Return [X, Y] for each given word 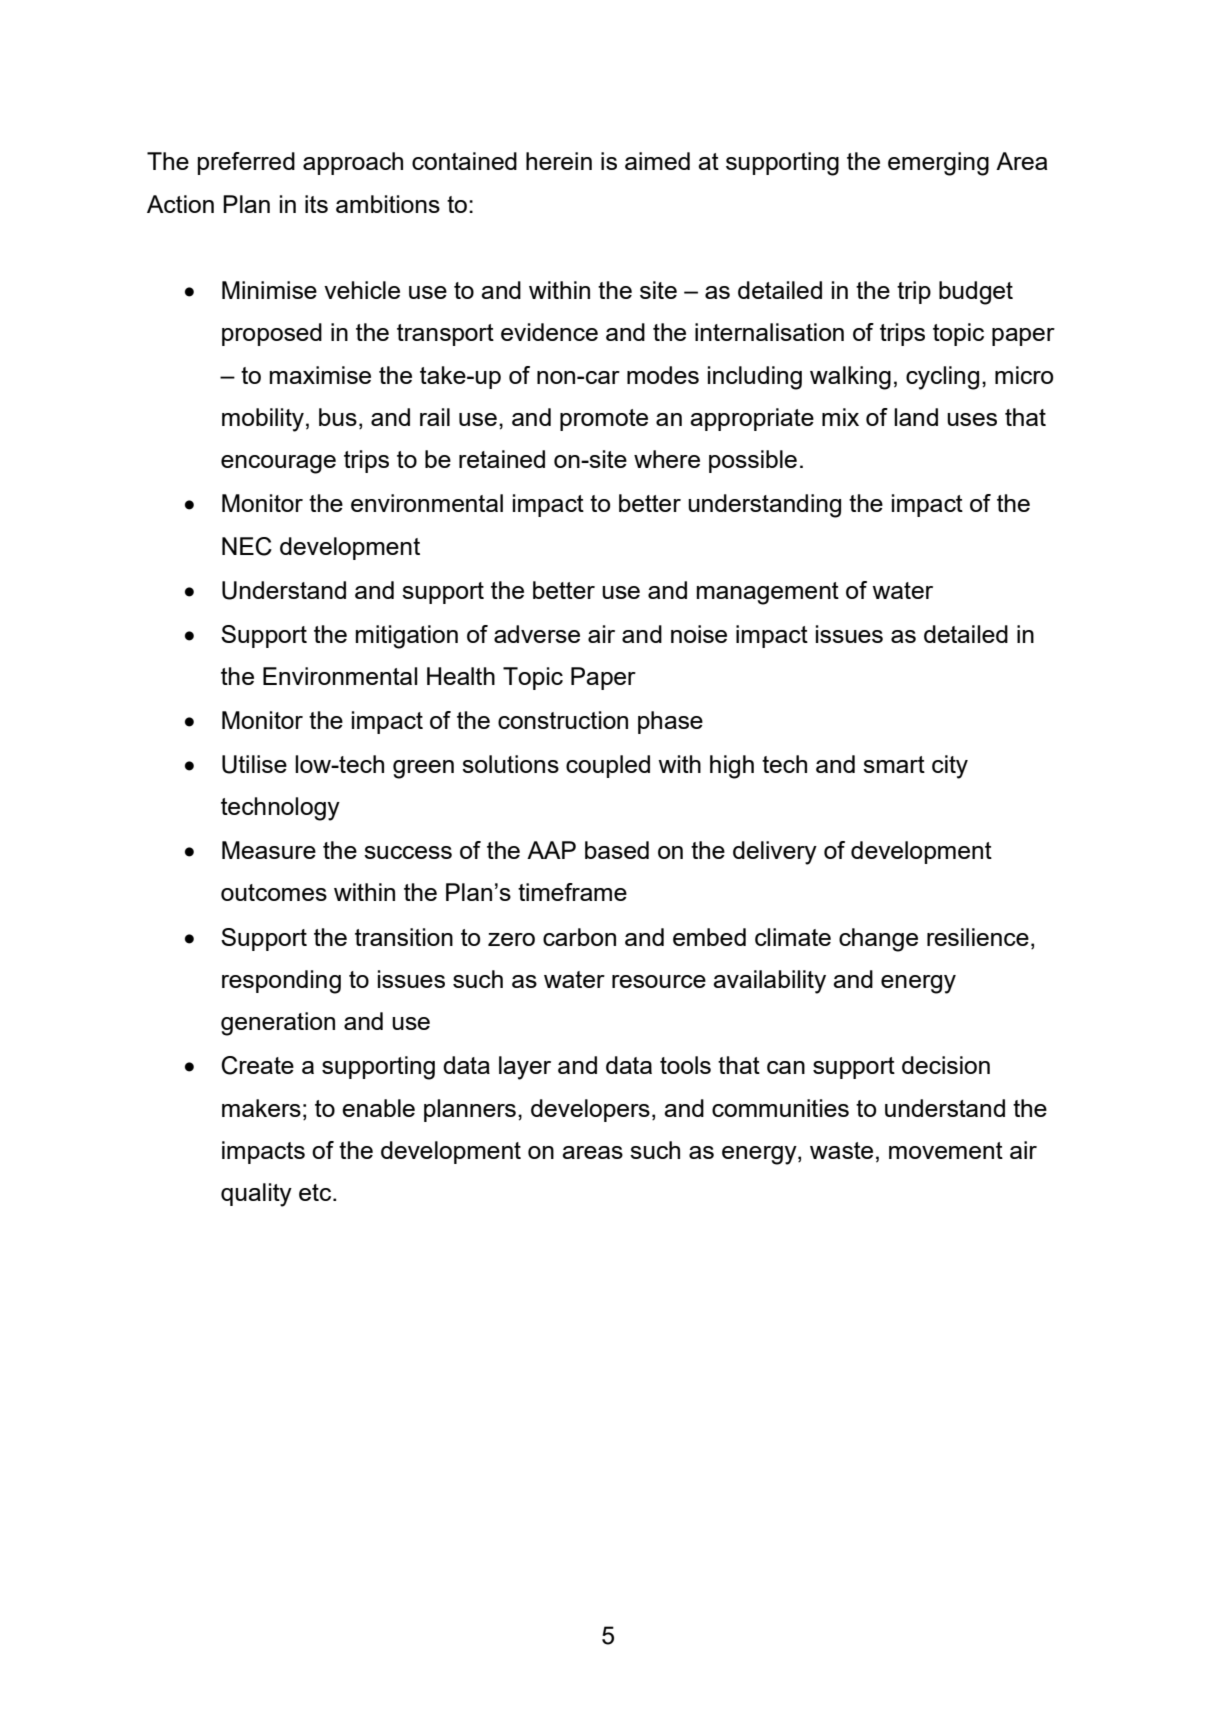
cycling [942, 378]
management [768, 593]
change [878, 940]
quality [256, 1195]
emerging [938, 164]
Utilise [254, 764]
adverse [537, 634]
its [316, 204]
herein [559, 161]
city [950, 767]
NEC [247, 546]
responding [281, 982]
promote [604, 420]
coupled [608, 766]
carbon [579, 937]
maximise [320, 375]
